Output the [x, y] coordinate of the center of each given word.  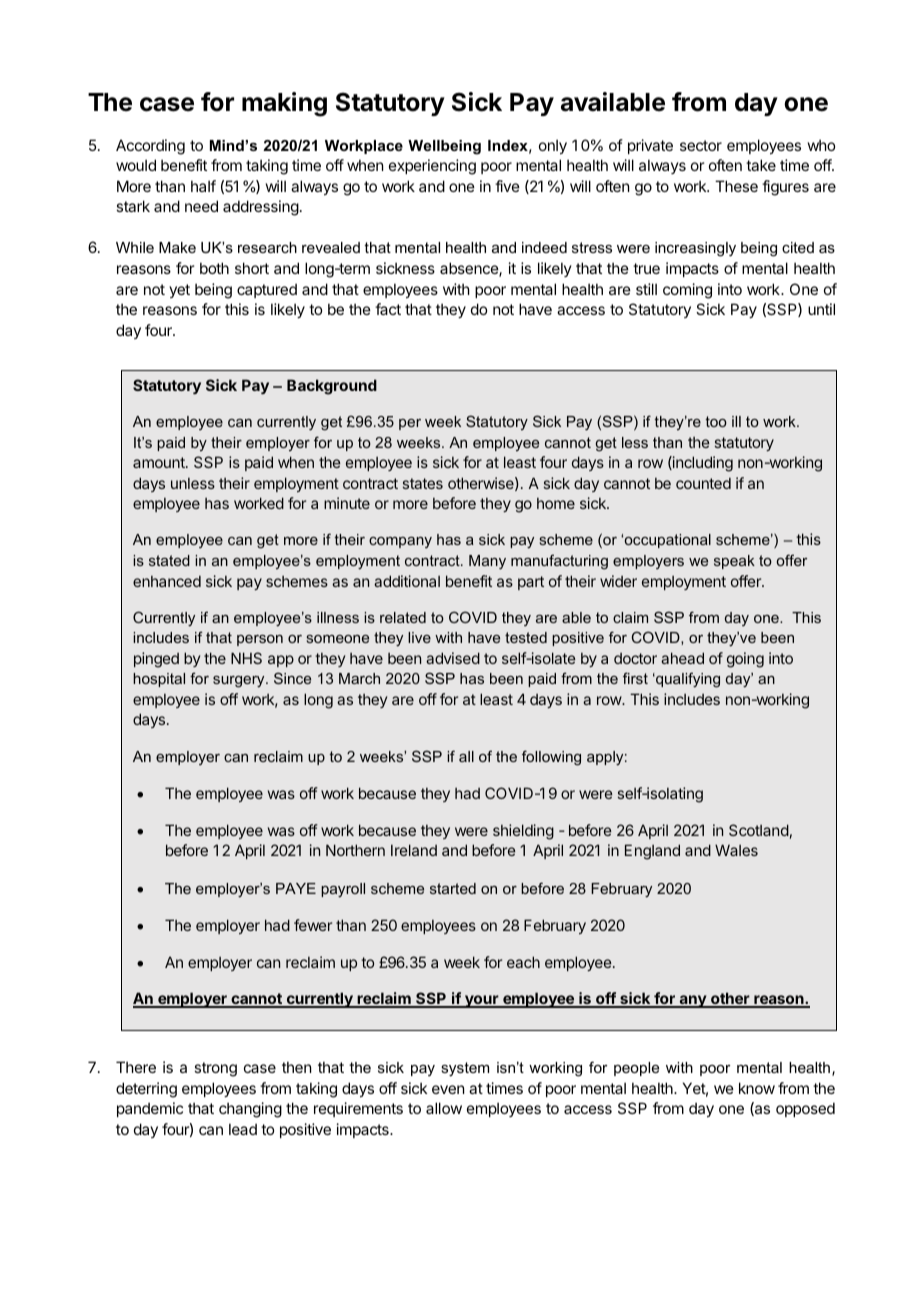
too [716, 421]
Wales [736, 850]
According [150, 147]
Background [332, 387]
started [453, 888]
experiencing [432, 167]
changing [250, 1110]
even [448, 1089]
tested [526, 637]
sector [701, 145]
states [423, 483]
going [745, 660]
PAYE [296, 888]
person [260, 640]
